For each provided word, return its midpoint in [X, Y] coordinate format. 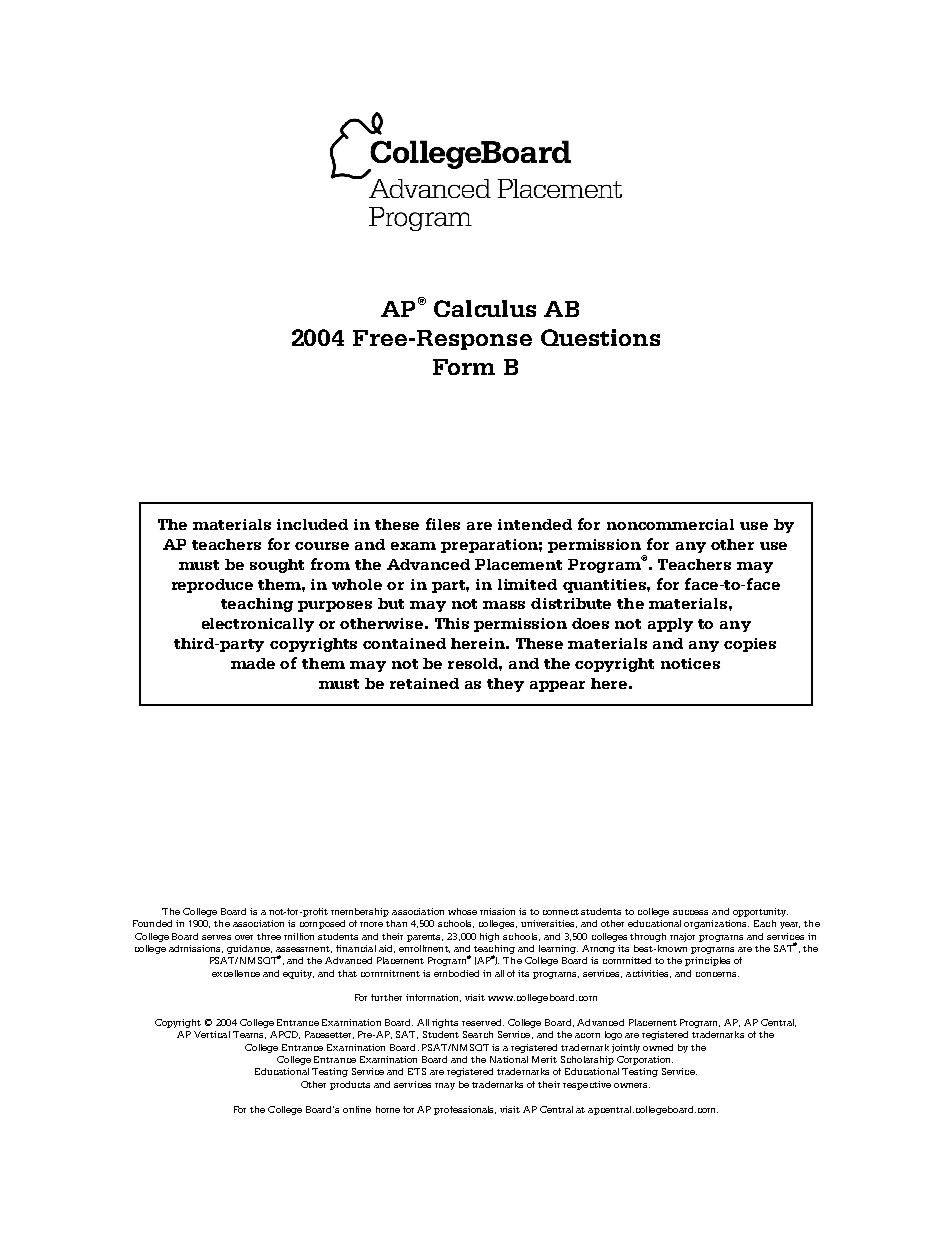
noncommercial [670, 524]
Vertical [212, 1034]
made [253, 663]
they [505, 685]
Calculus [485, 308]
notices [690, 663]
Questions [600, 337]
